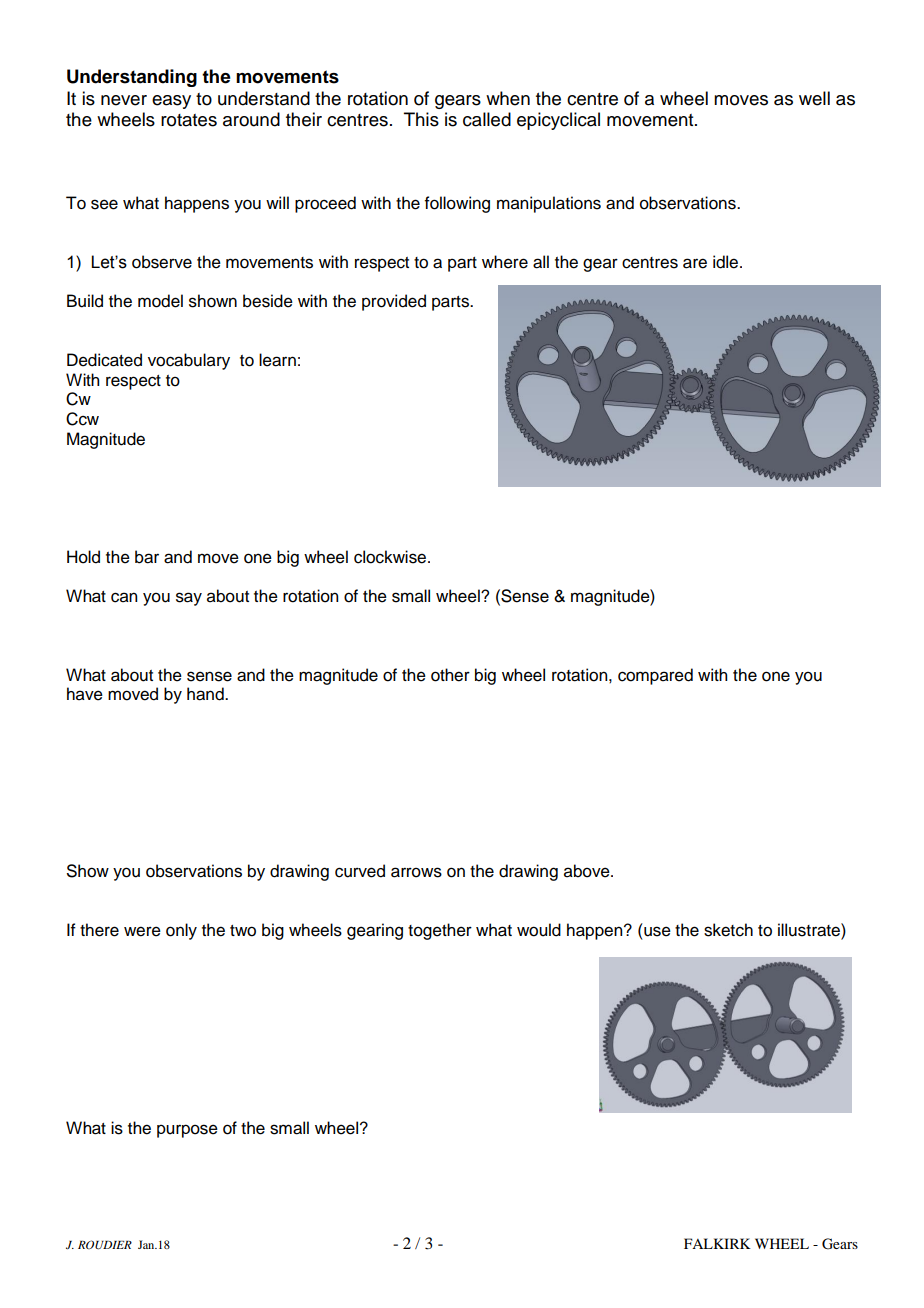  Describe the element at coordinates (727, 262) in the page. I see `idle` at that location.
